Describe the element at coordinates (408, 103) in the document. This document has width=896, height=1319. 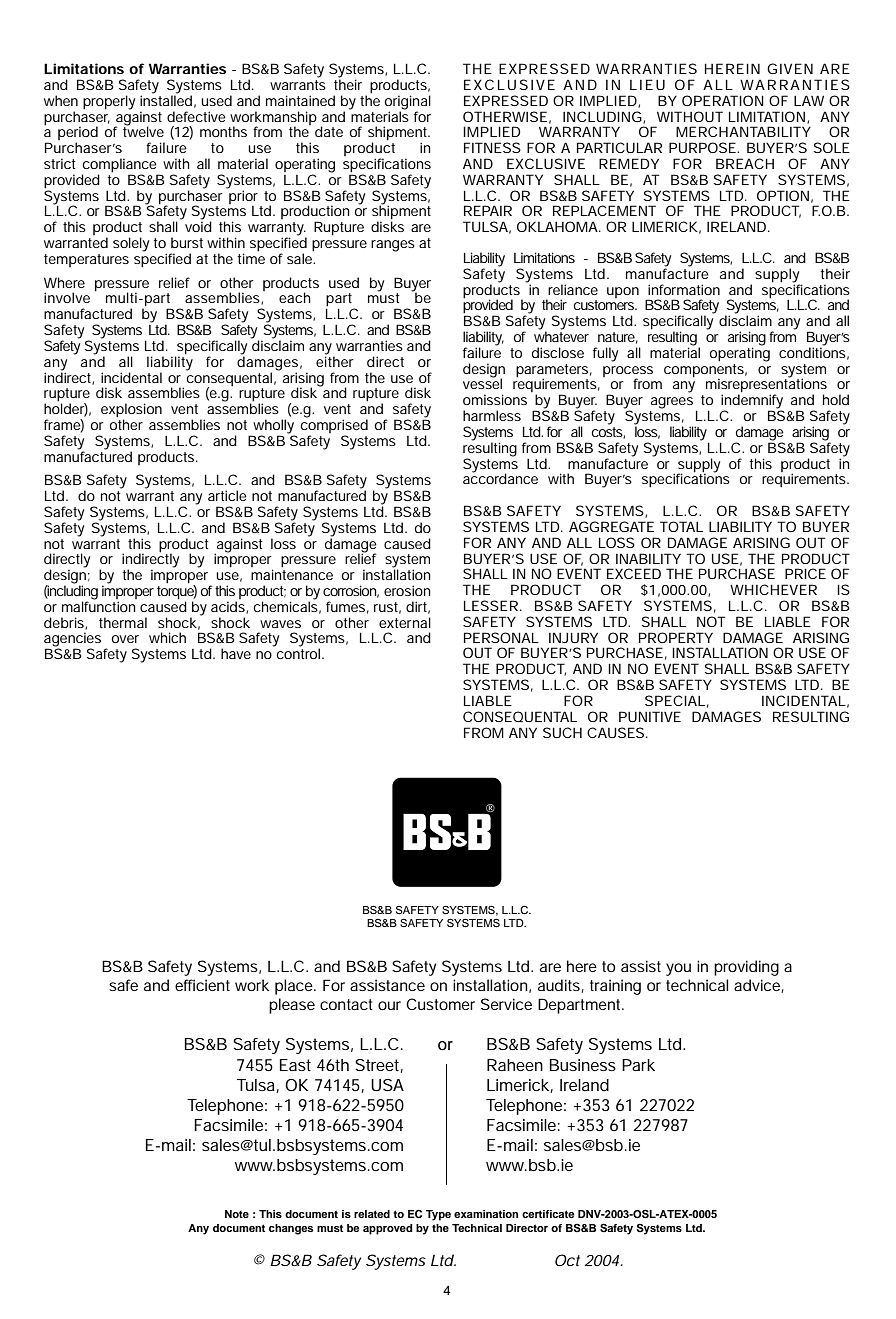
I see `original` at that location.
